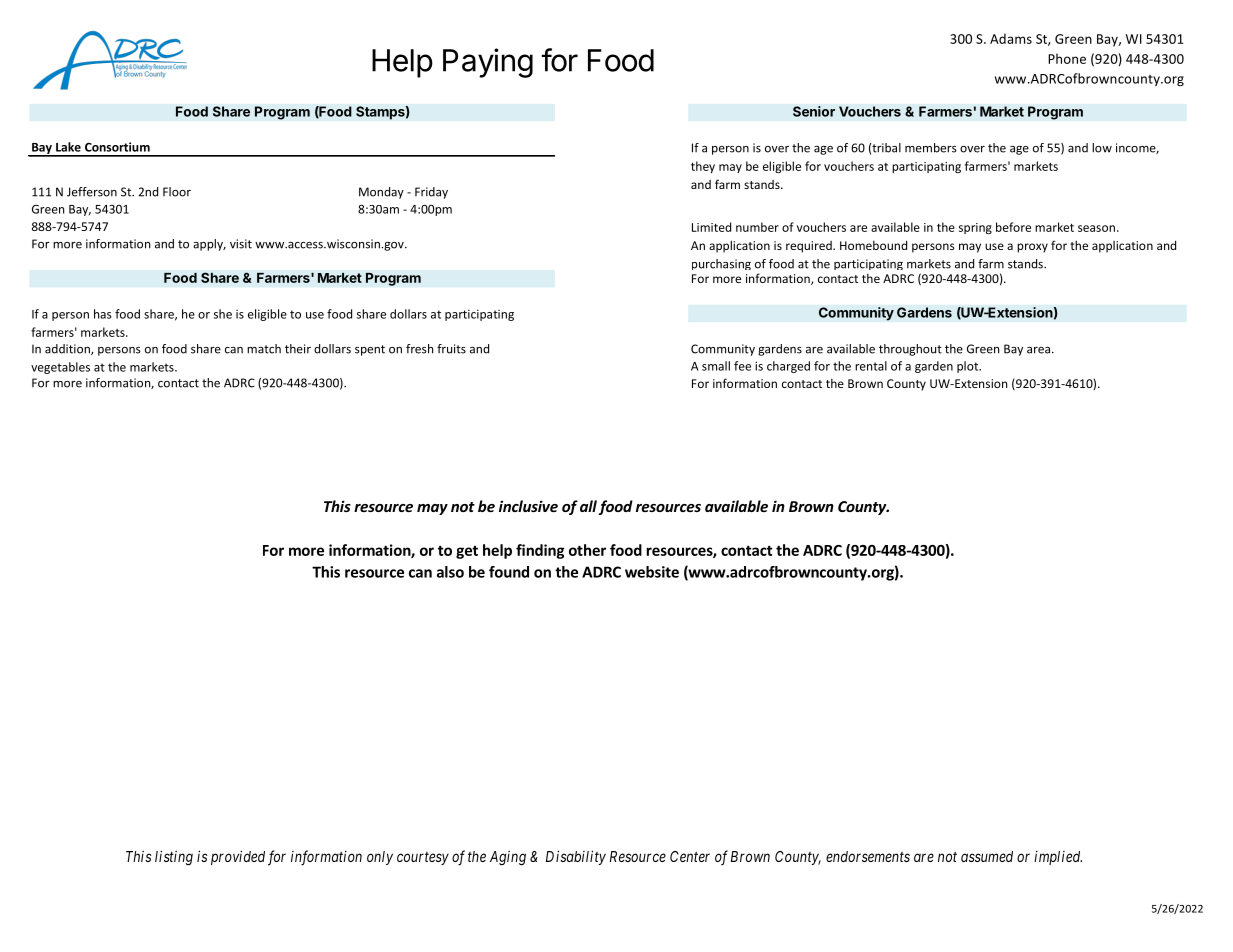 This screenshot has height=952, width=1233. Describe the element at coordinates (969, 367) in the screenshot. I see `plot` at that location.
